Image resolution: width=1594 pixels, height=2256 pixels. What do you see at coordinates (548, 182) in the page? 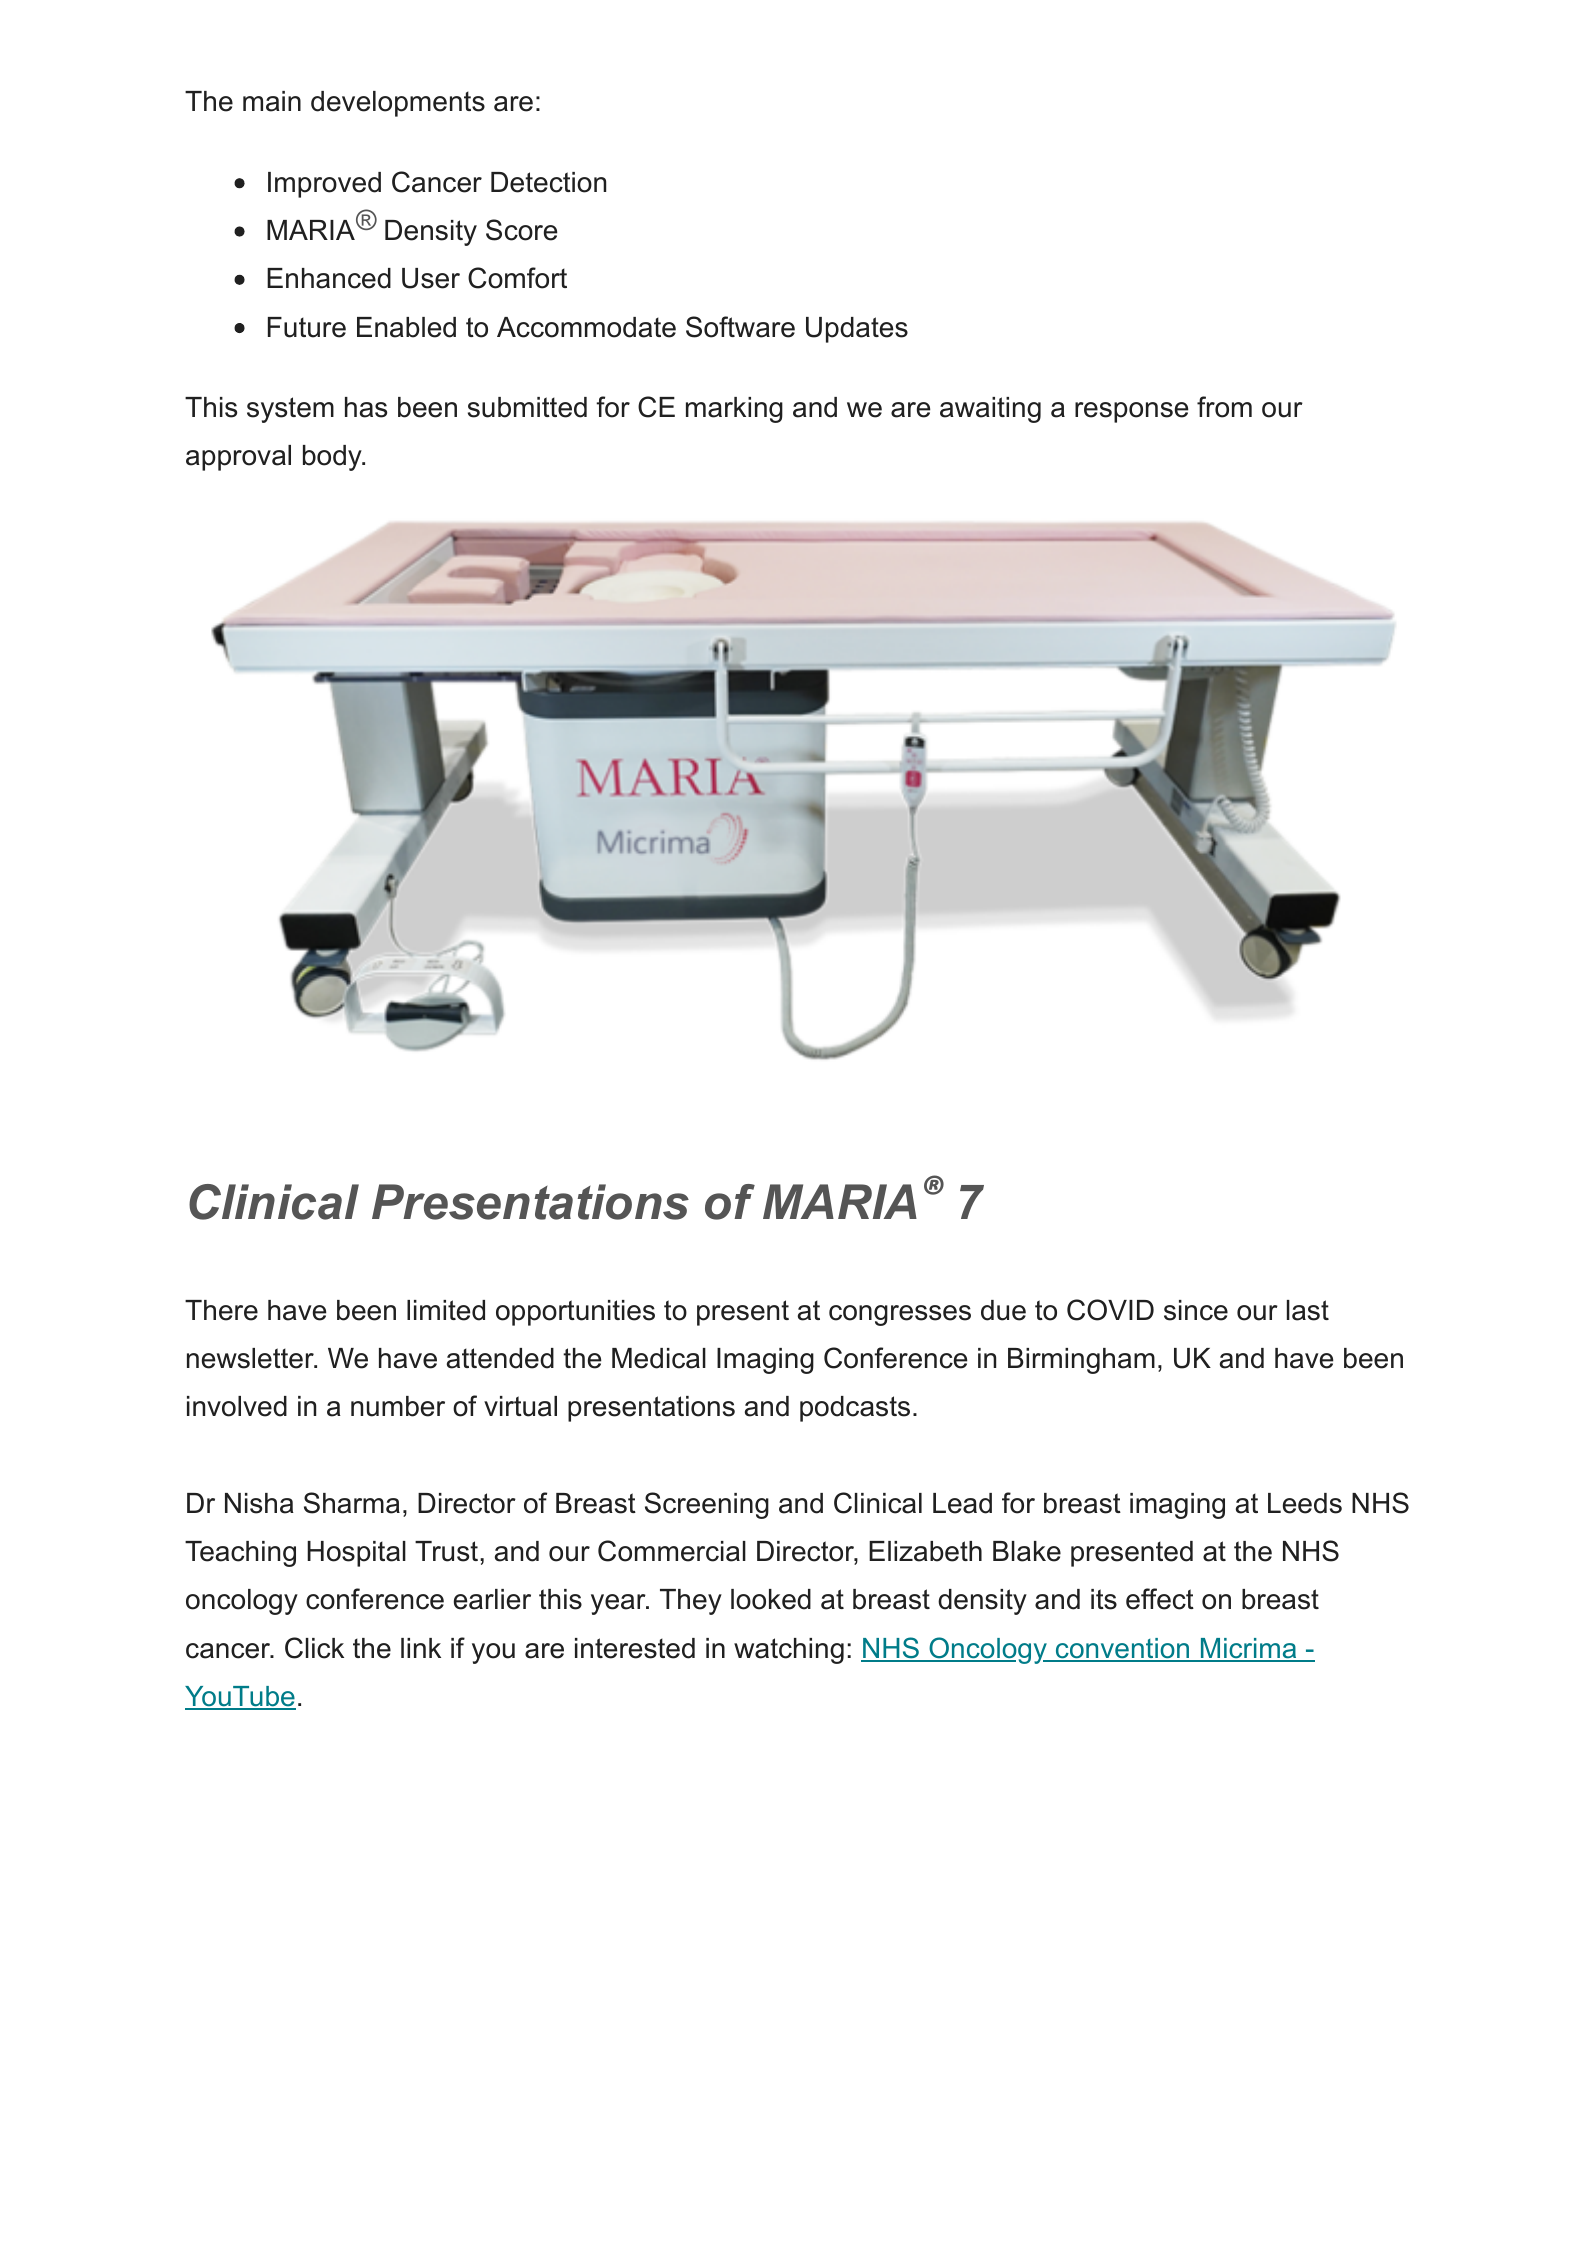
I see `Detection` at bounding box center [548, 182].
